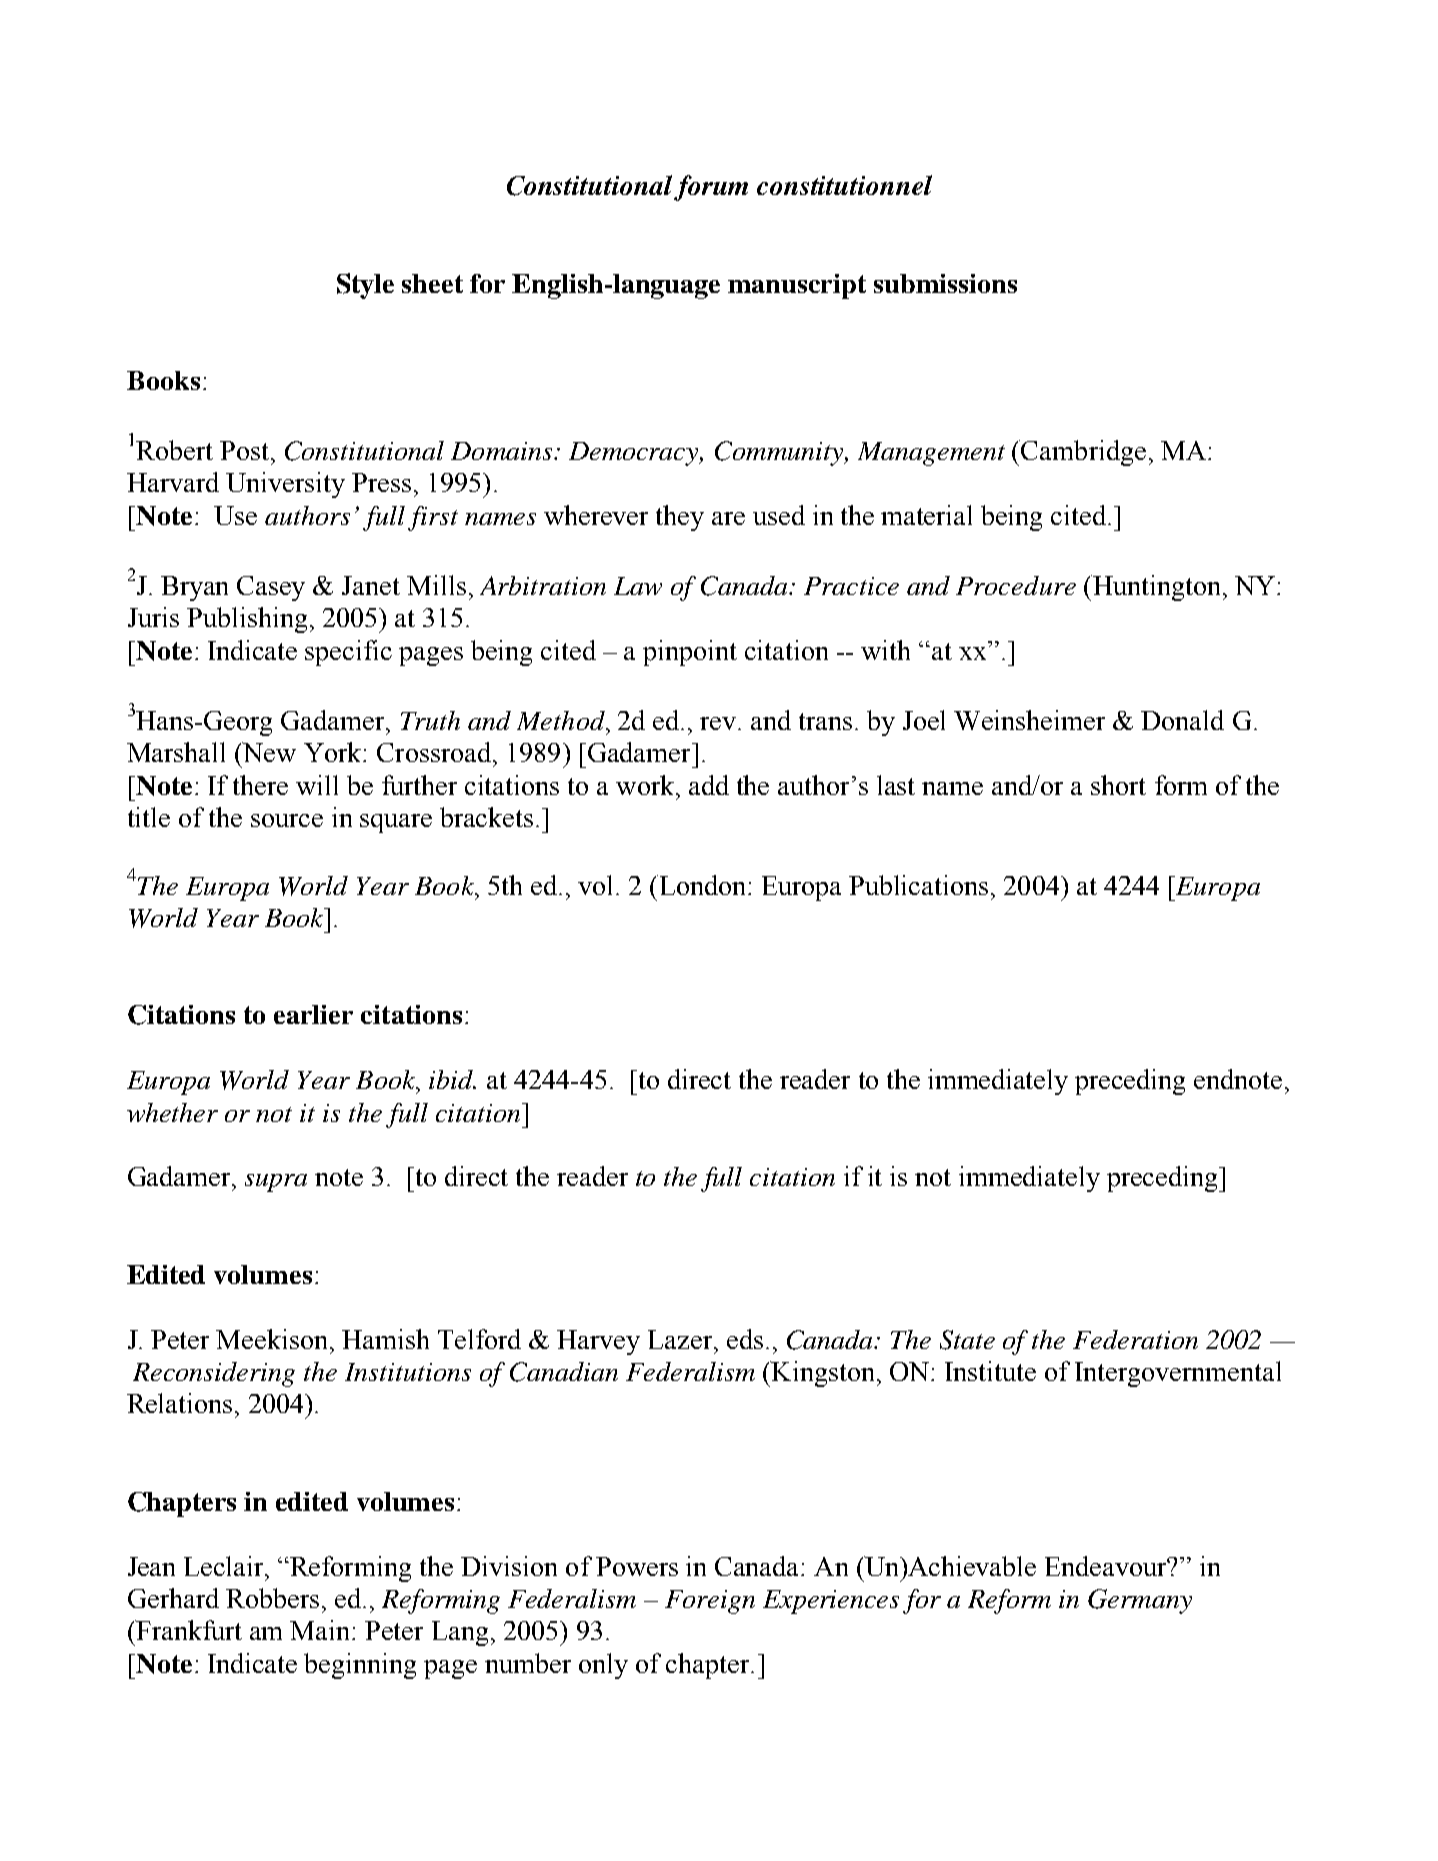 The image size is (1438, 1861). What do you see at coordinates (710, 1602) in the screenshot?
I see `Foreign` at bounding box center [710, 1602].
